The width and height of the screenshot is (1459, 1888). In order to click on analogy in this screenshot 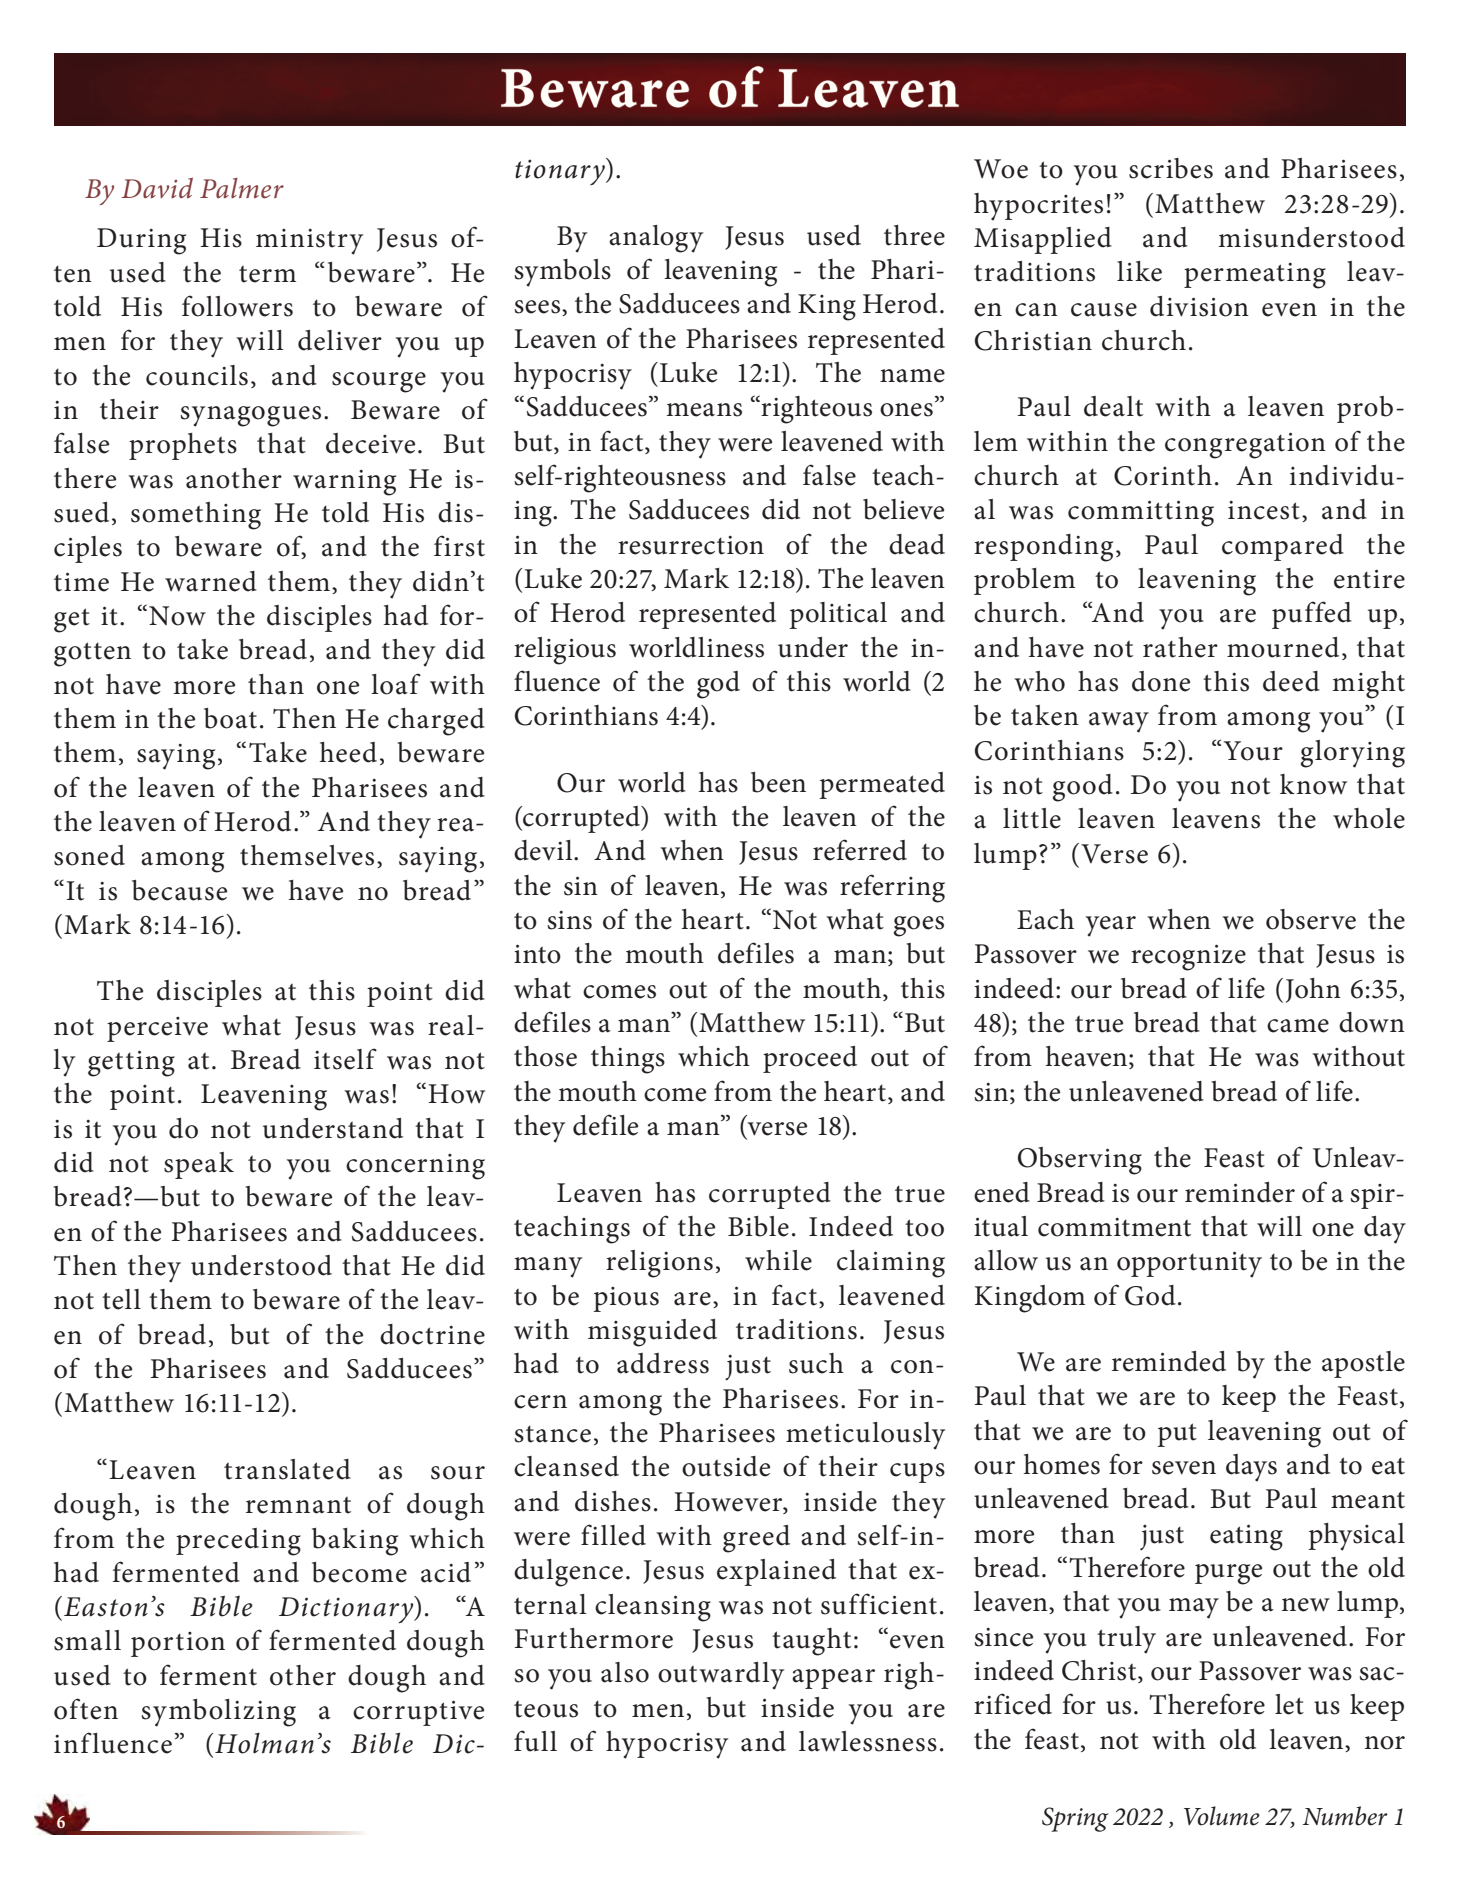, I will do `click(656, 239)`.
